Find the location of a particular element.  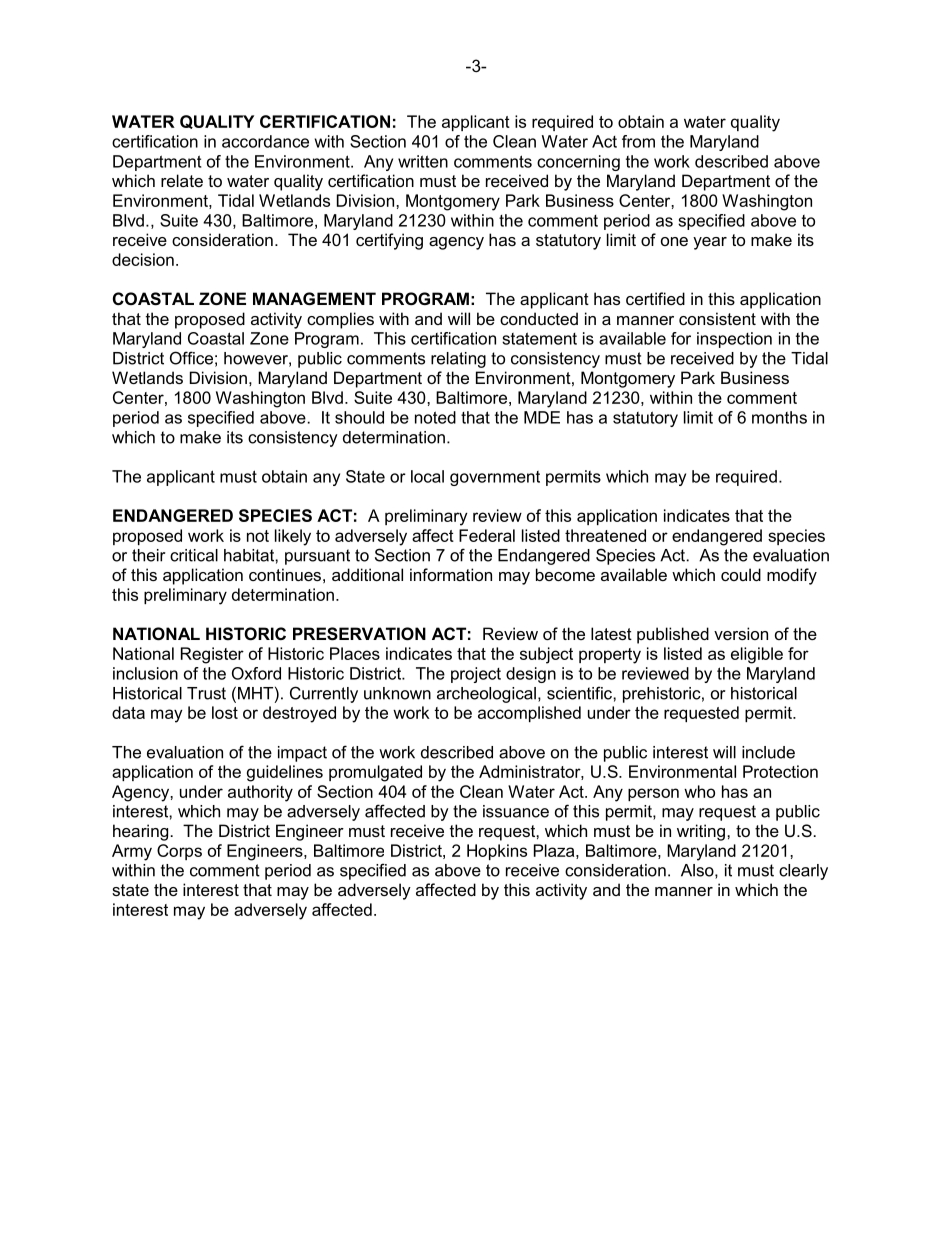

written is located at coordinates (423, 161).
